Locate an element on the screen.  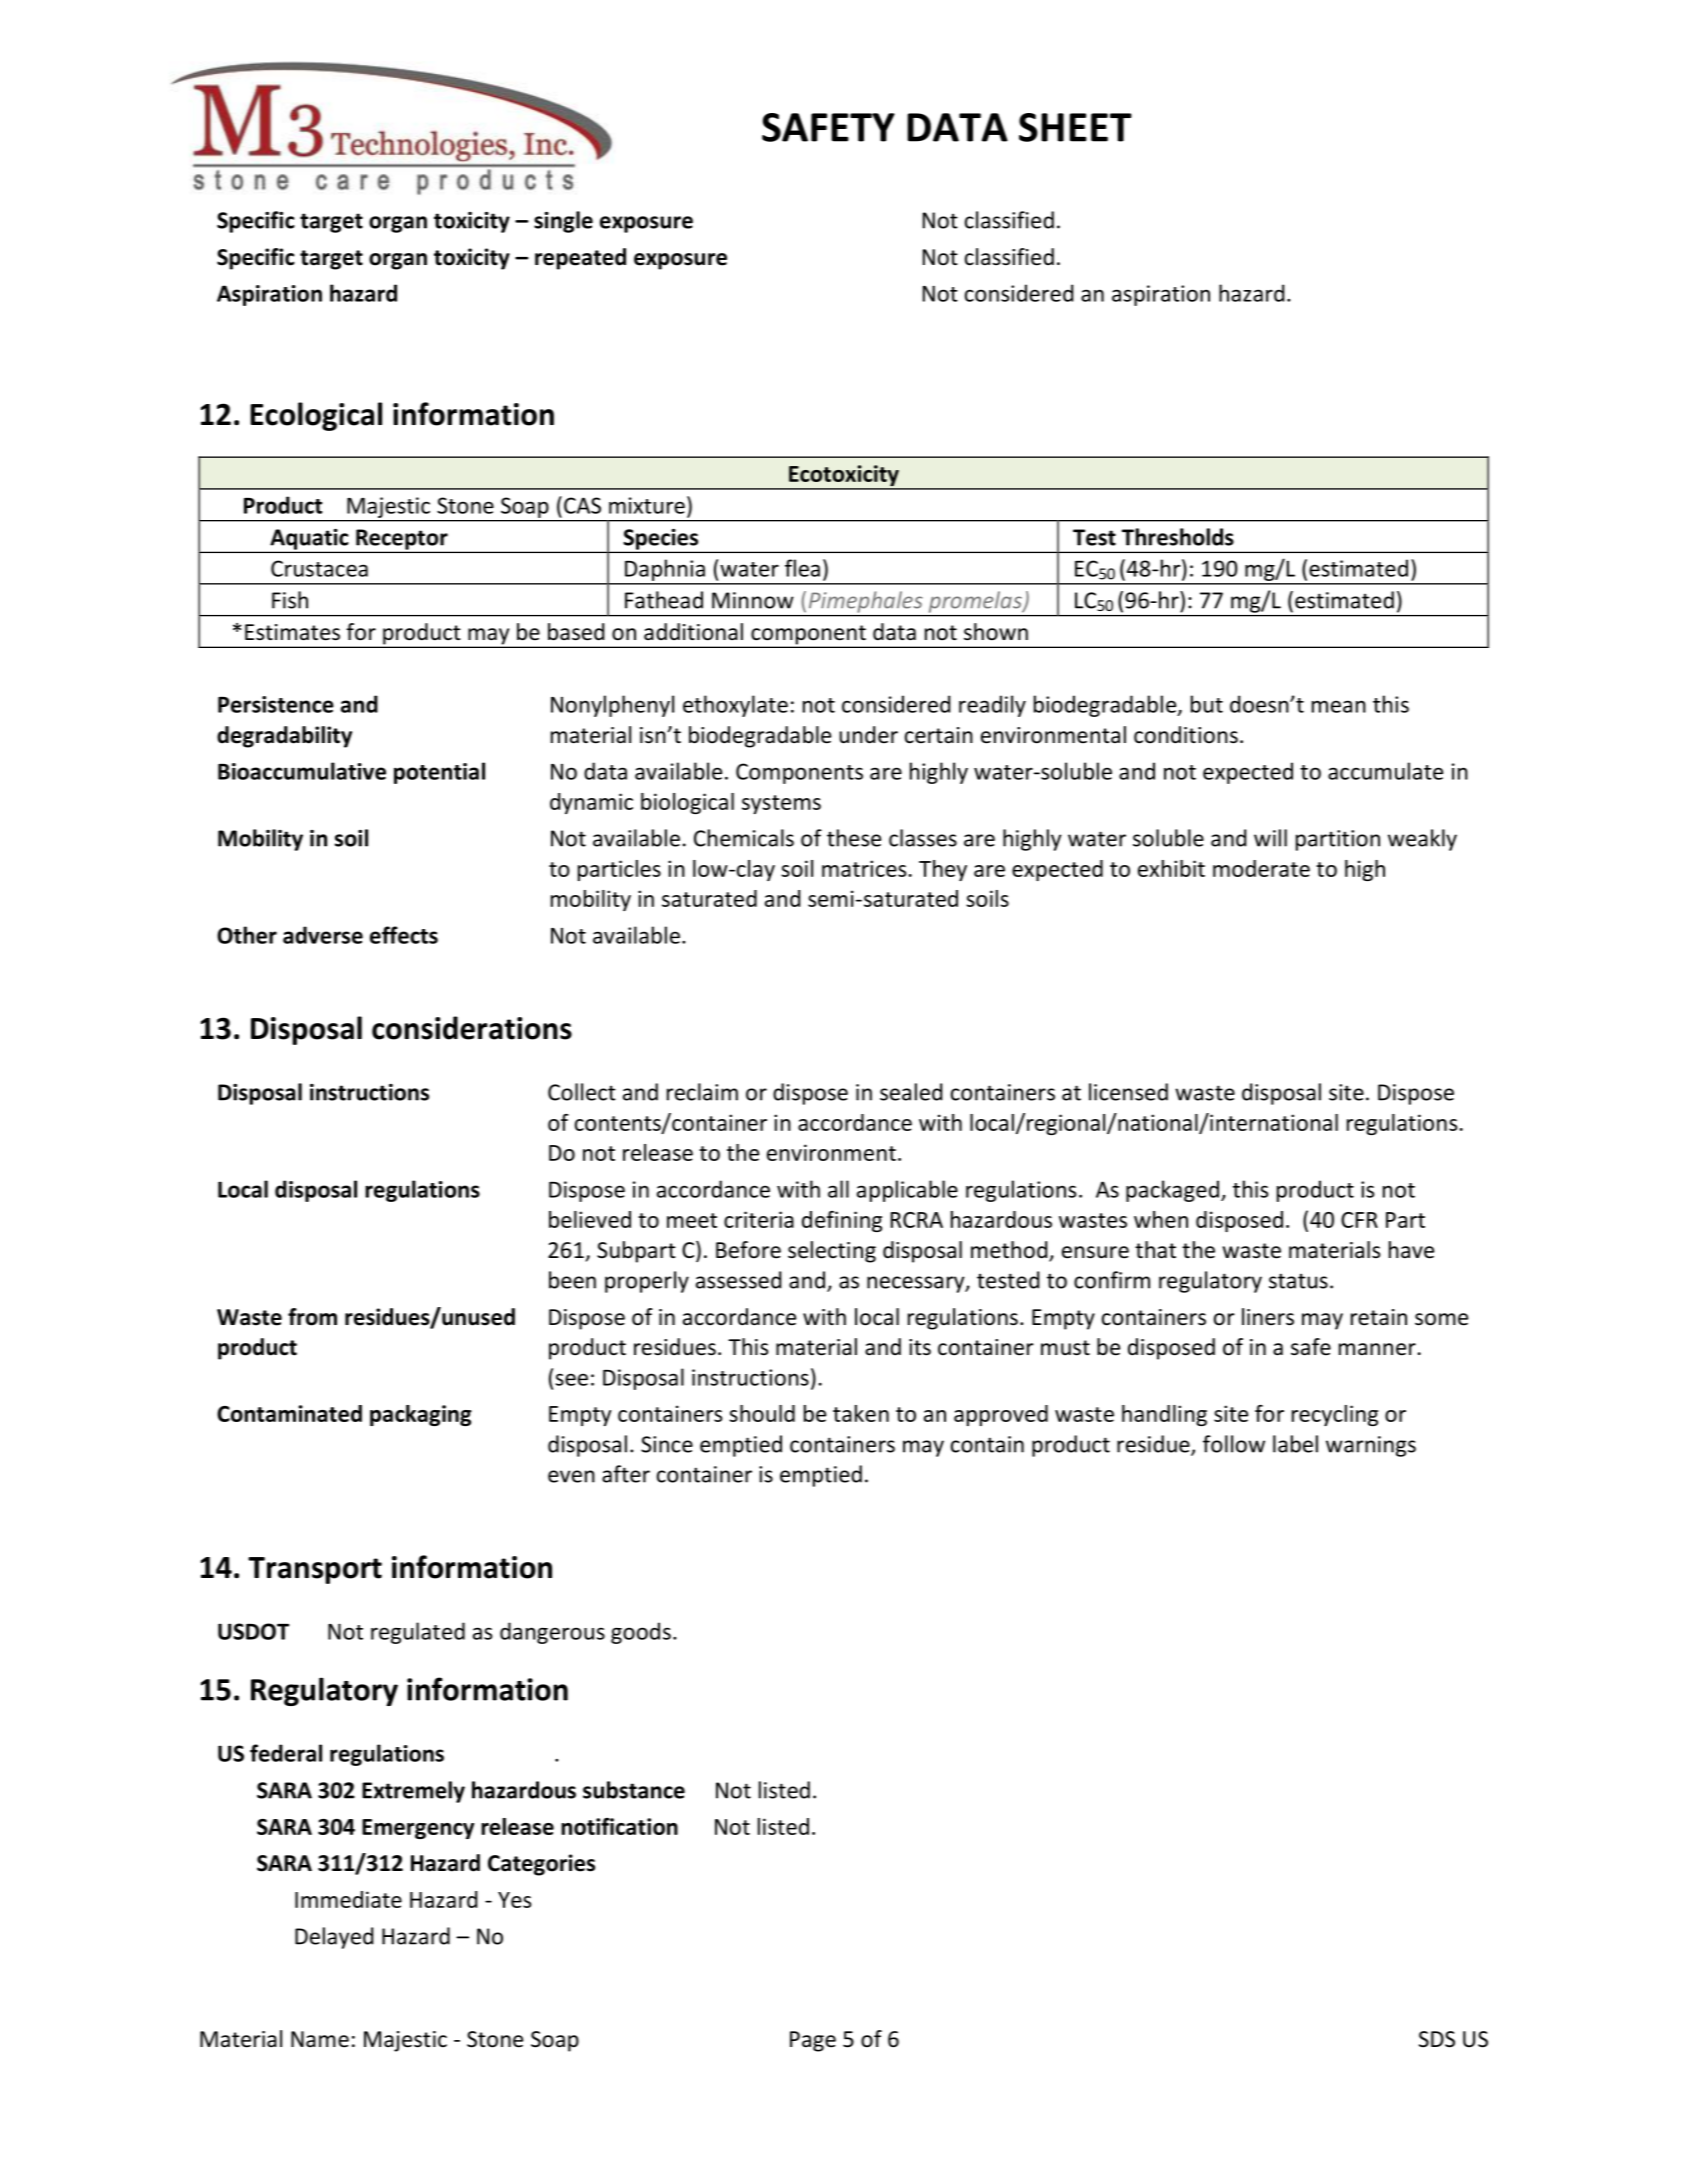
will is located at coordinates (1270, 838).
